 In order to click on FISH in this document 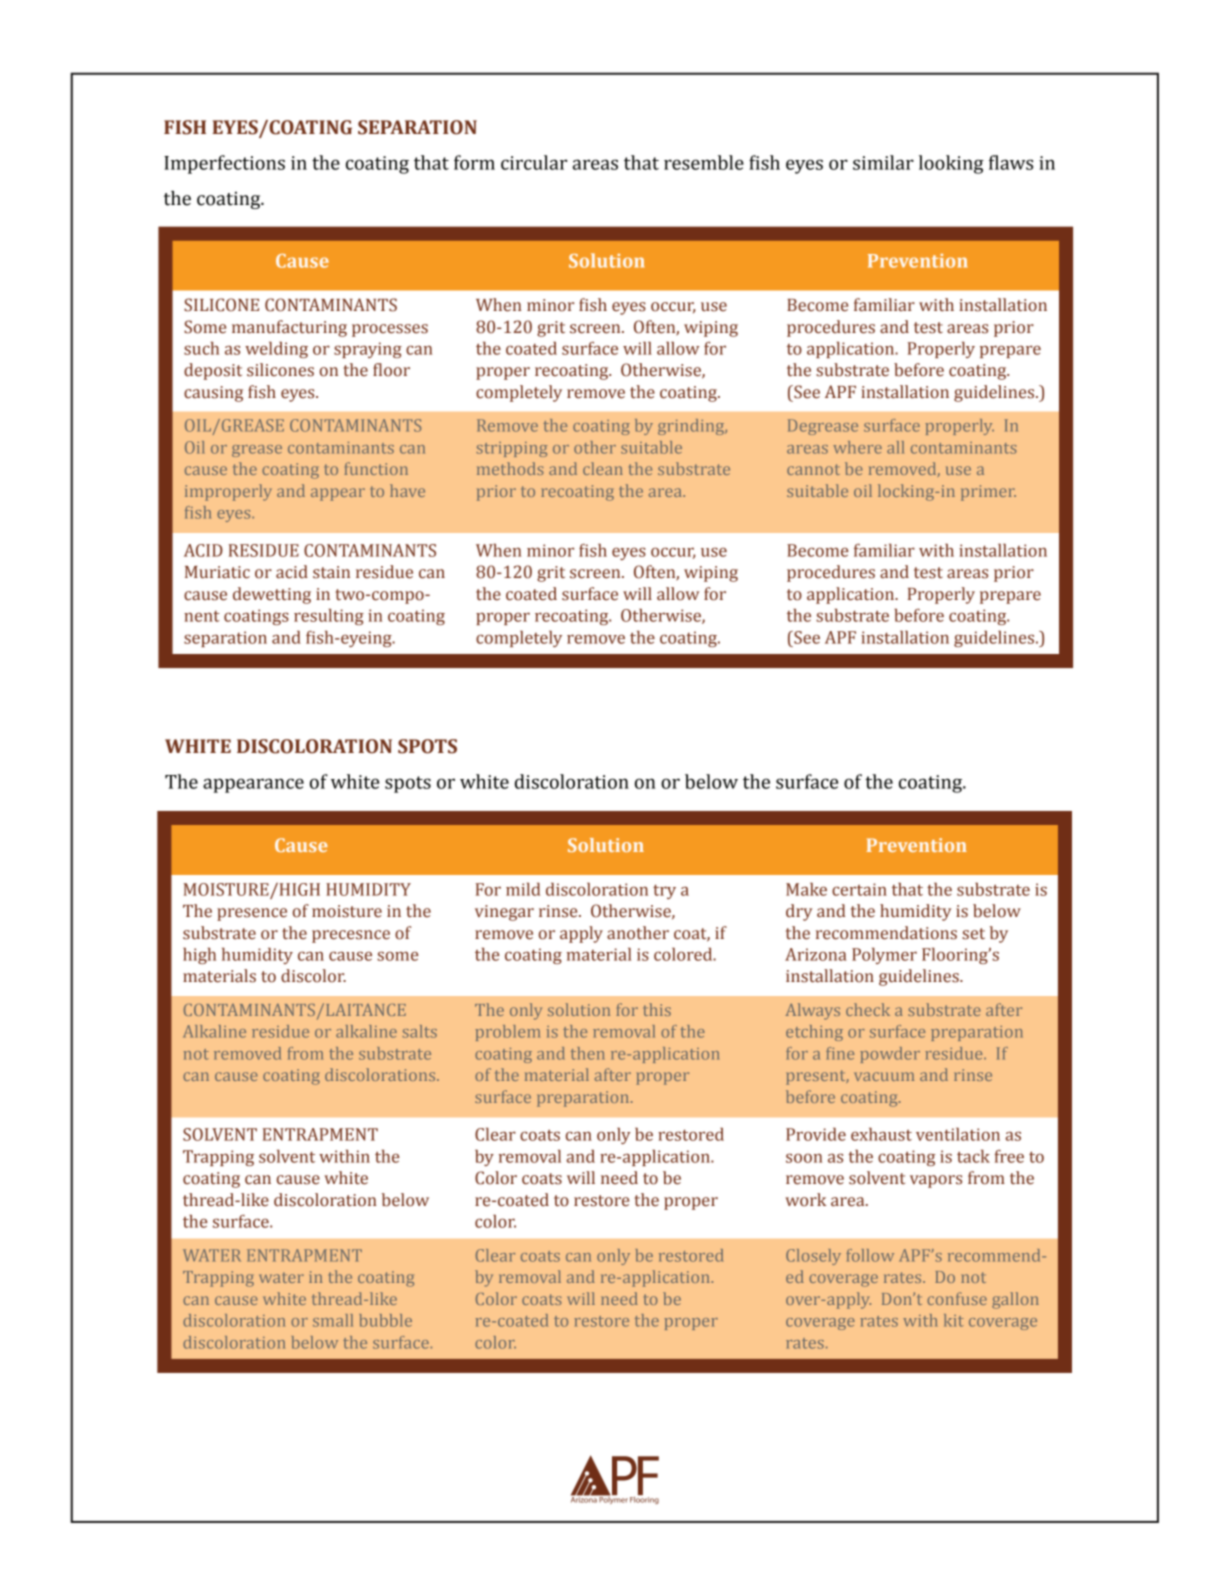, I will do `click(185, 127)`.
